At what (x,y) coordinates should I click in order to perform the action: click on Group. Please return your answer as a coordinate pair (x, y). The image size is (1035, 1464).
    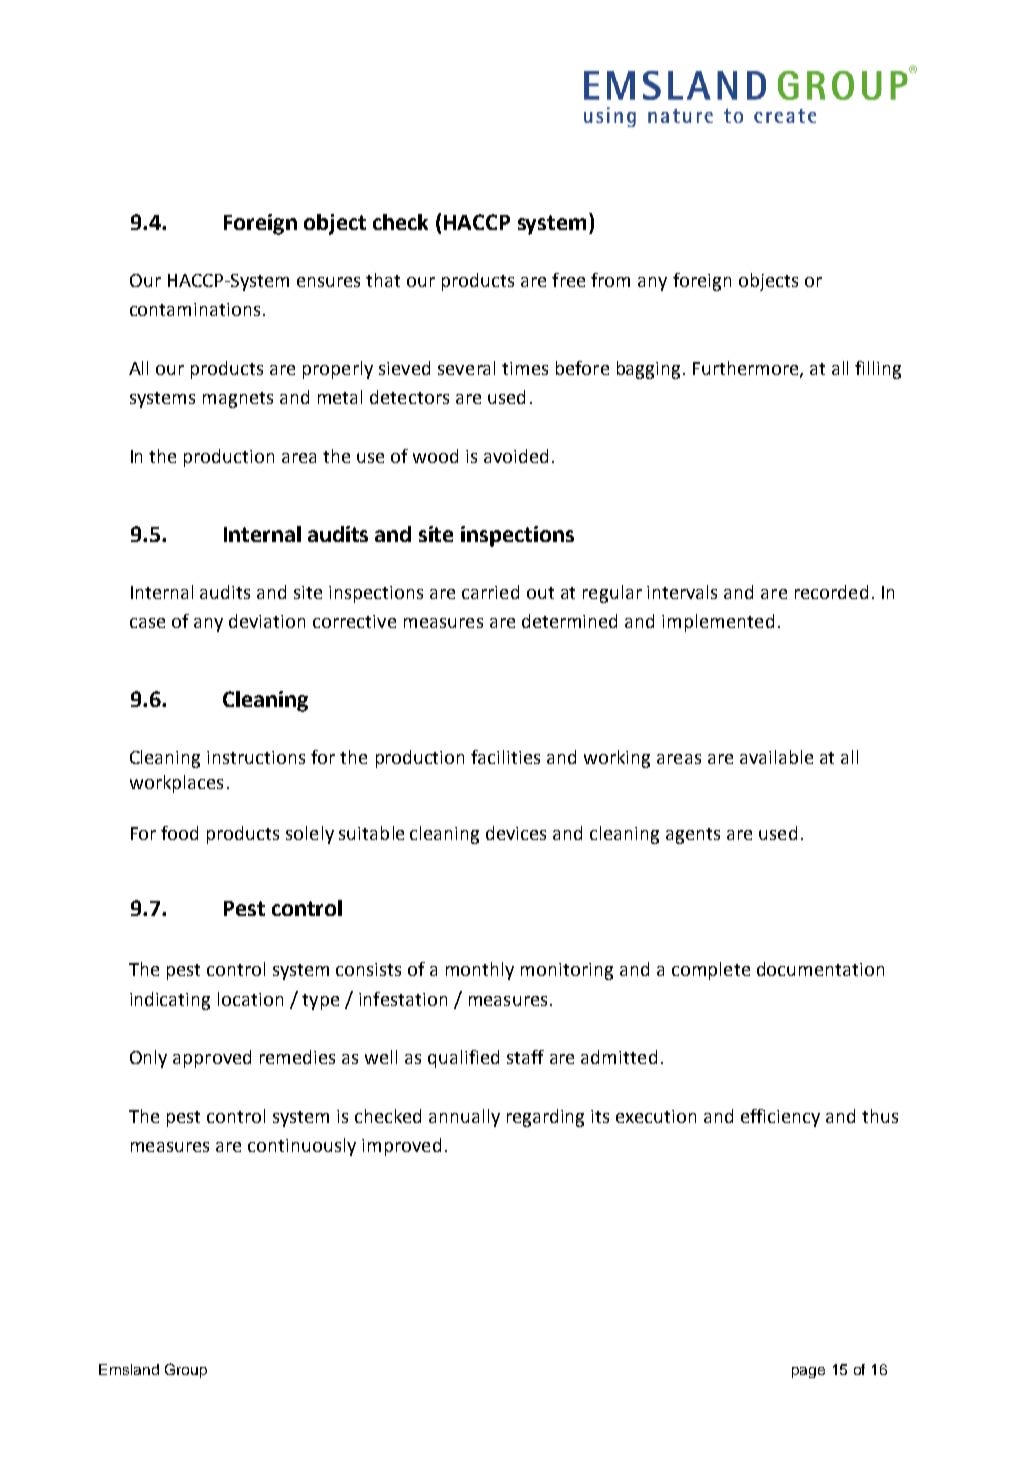
    Looking at the image, I should click on (186, 1370).
